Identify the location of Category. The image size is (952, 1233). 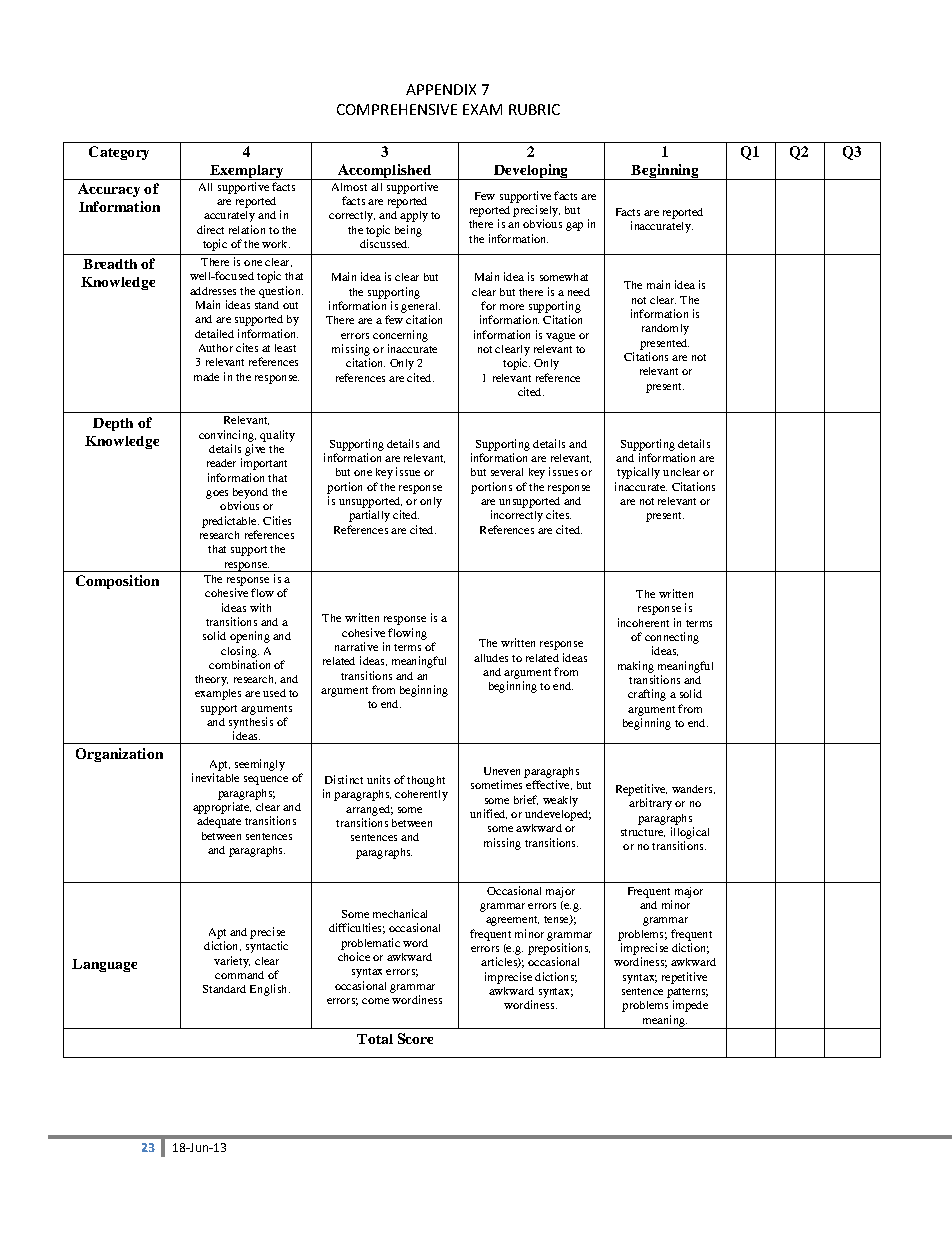
(119, 153).
